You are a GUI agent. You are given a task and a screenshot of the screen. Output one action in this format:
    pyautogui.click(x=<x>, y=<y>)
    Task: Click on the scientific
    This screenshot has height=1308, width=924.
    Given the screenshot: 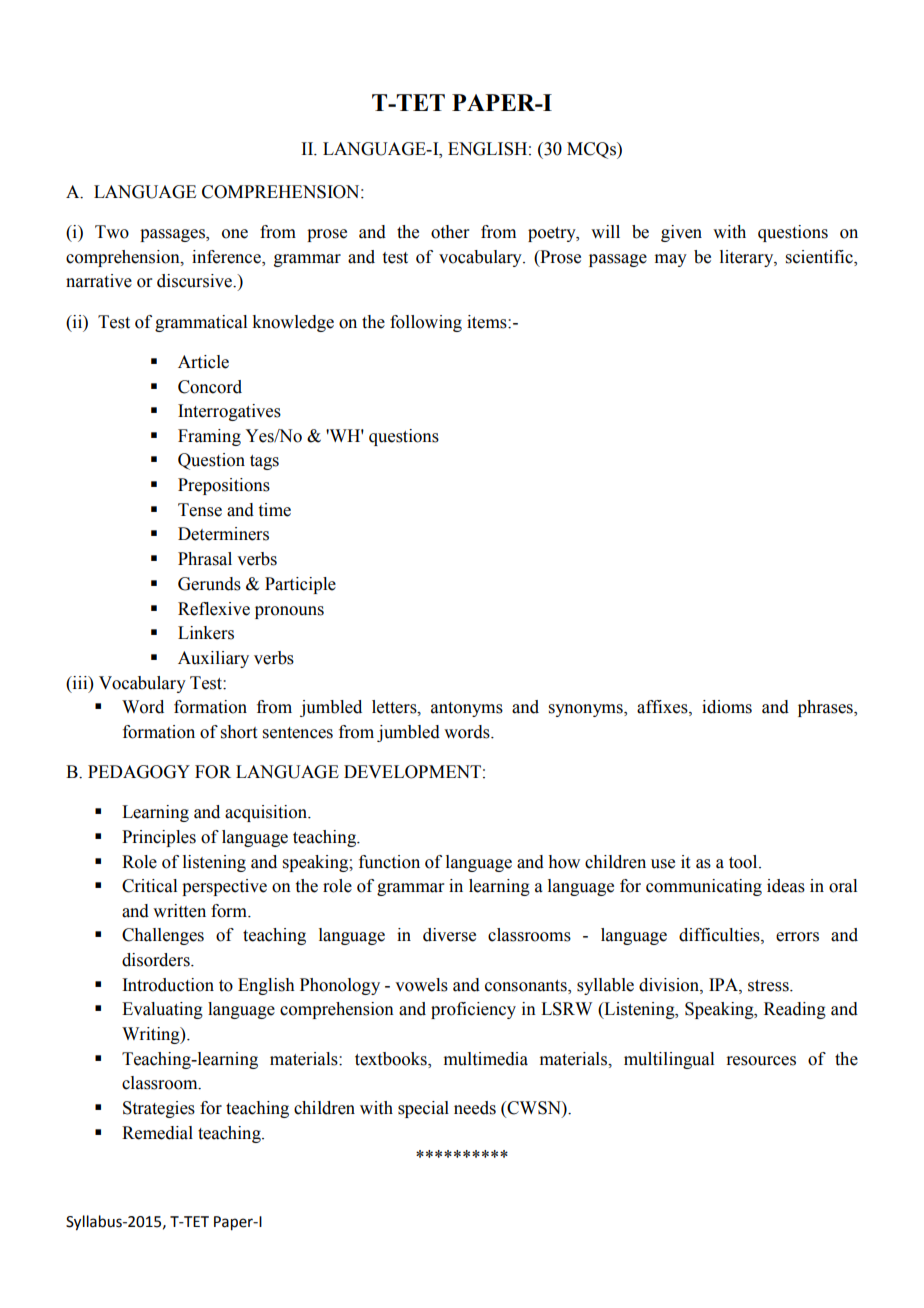 What is the action you would take?
    pyautogui.click(x=820, y=258)
